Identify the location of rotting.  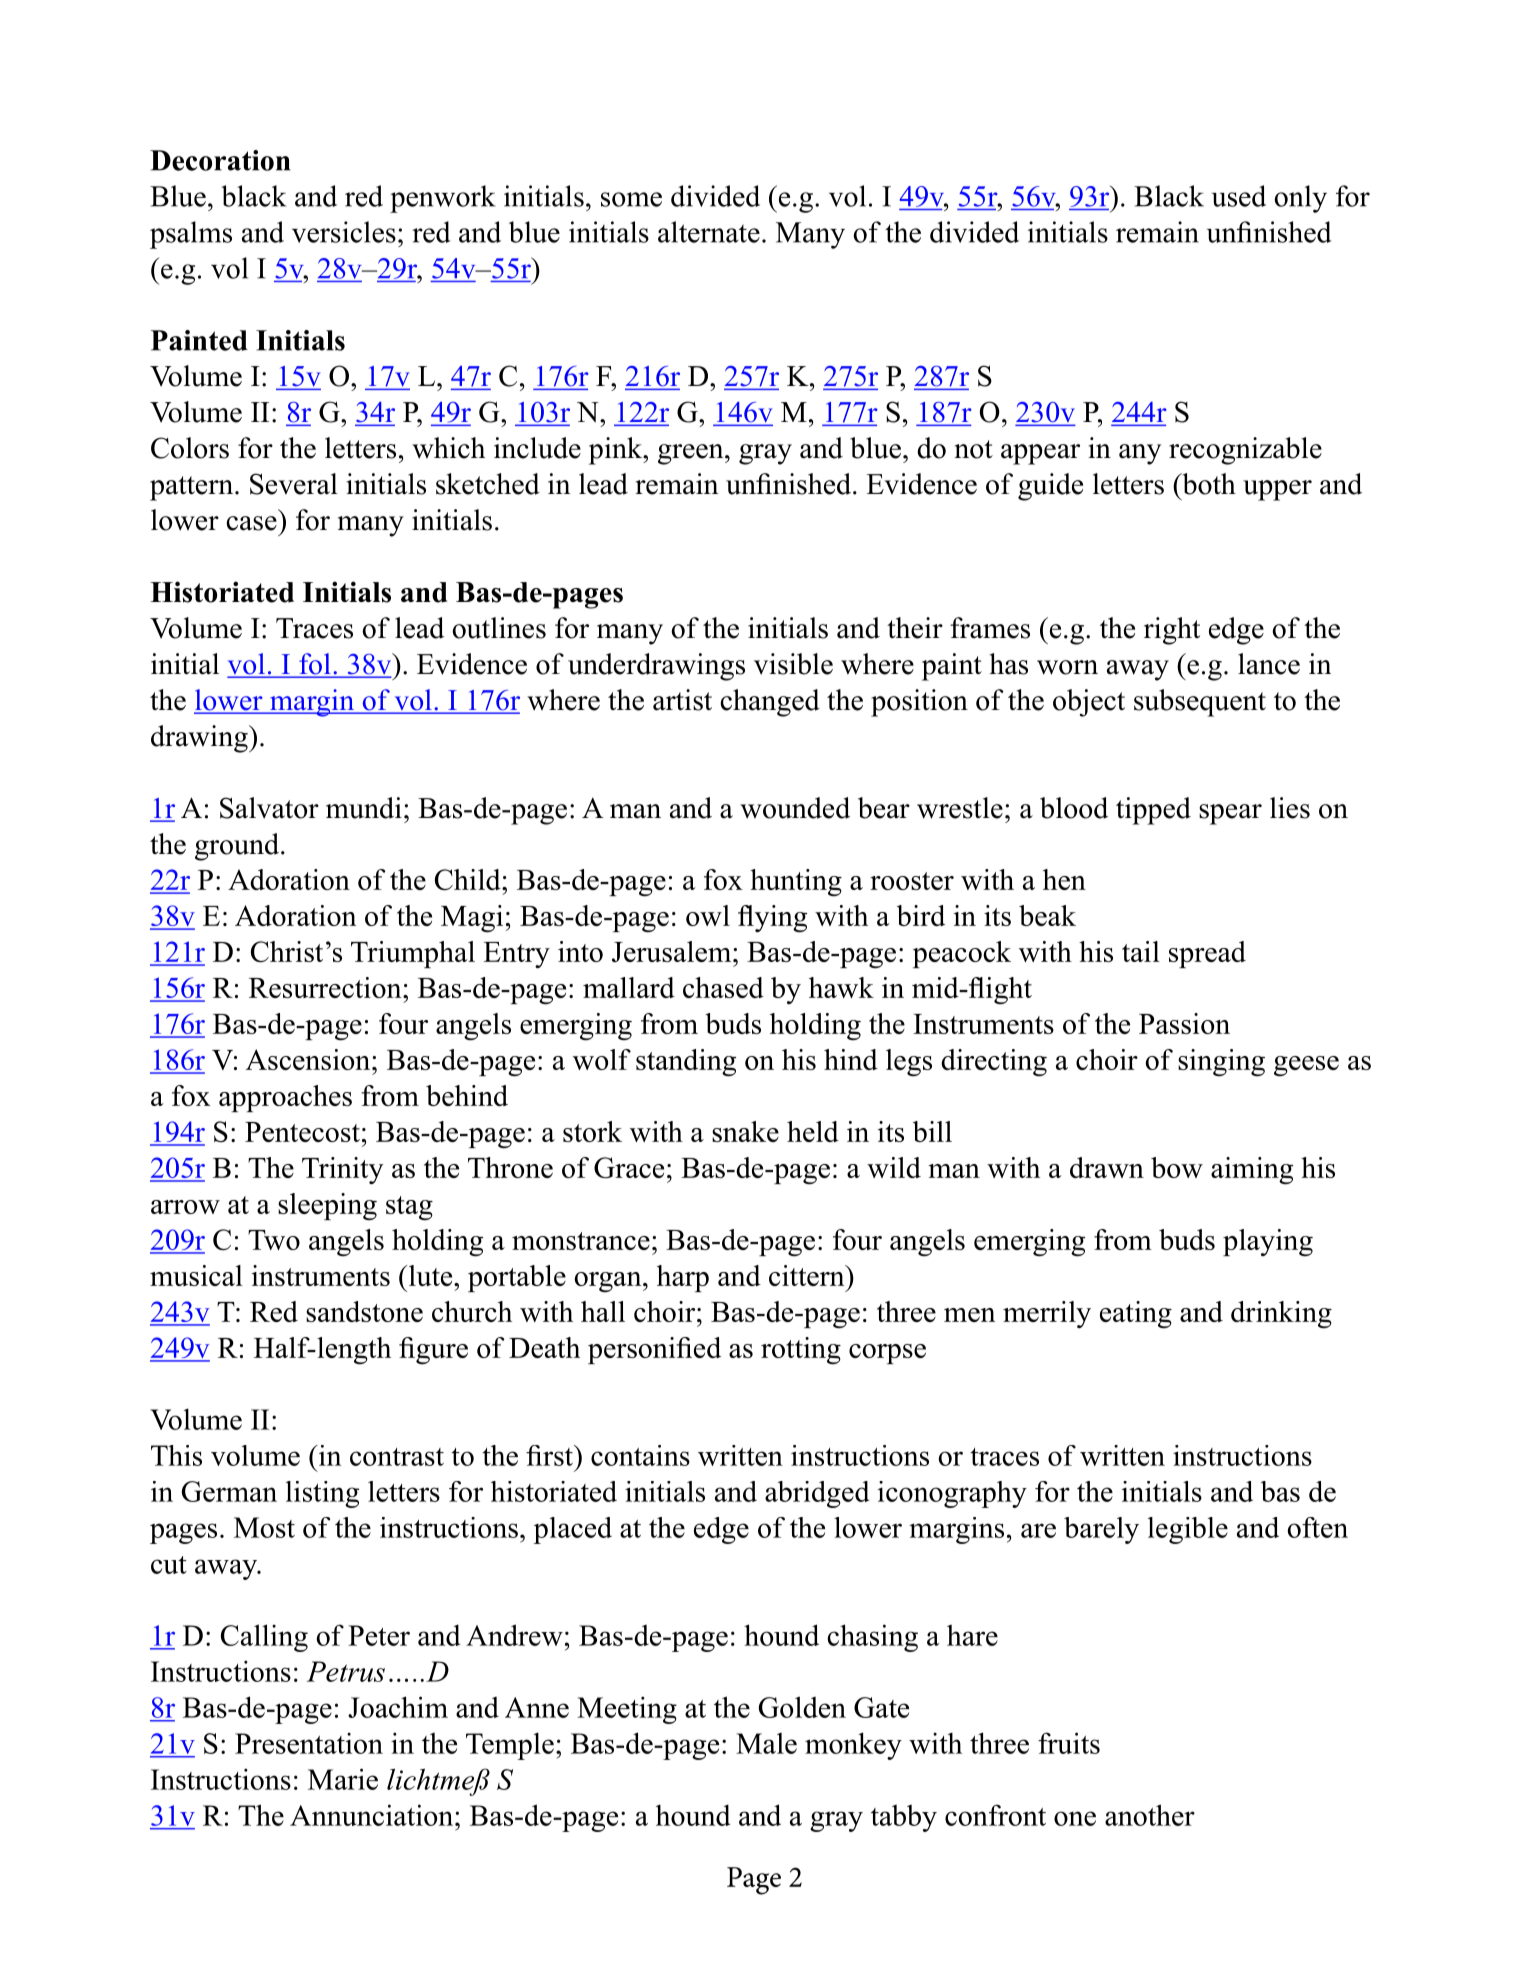
(801, 1351).
